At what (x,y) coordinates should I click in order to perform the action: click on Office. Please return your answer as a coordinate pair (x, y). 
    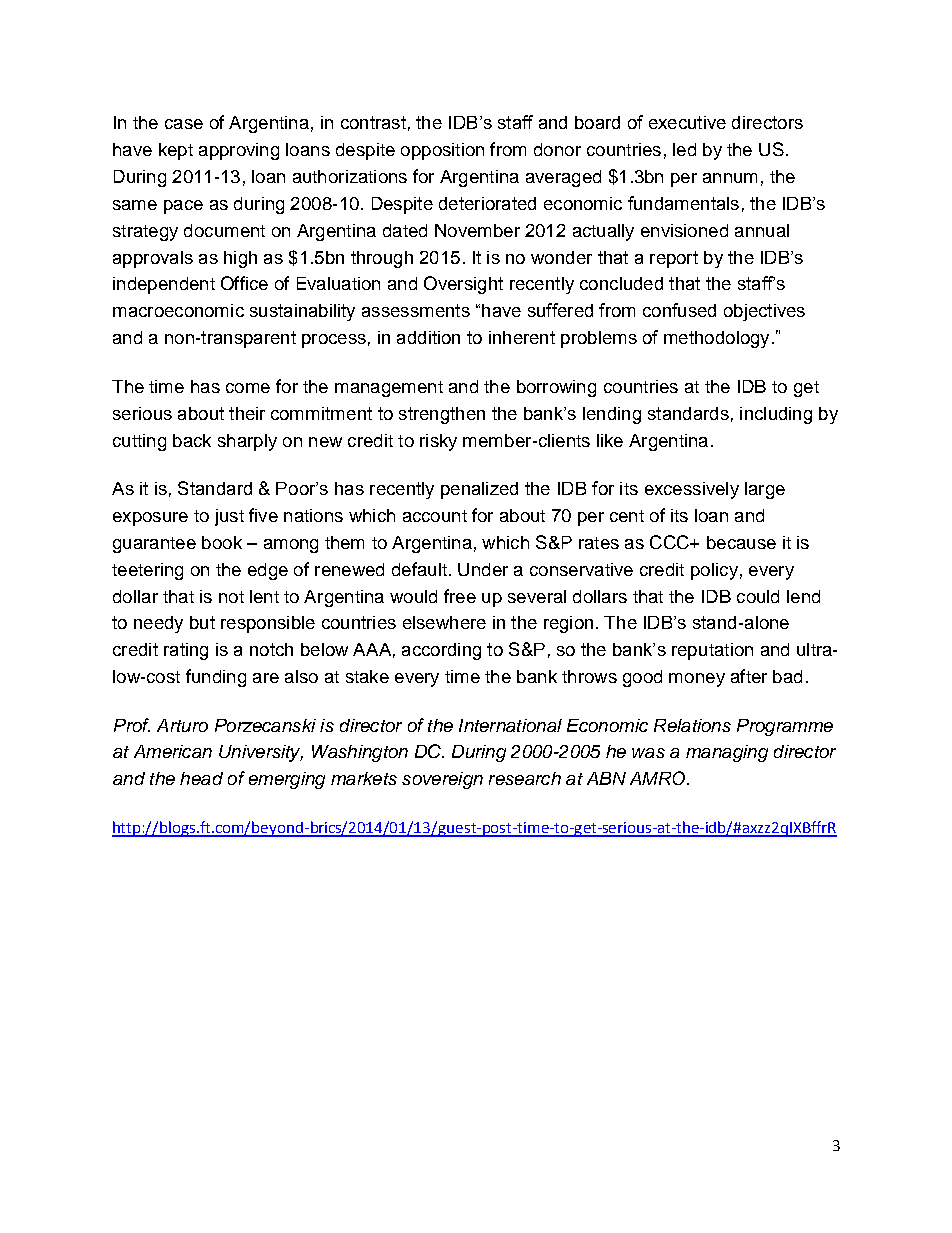
    Looking at the image, I should click on (244, 283).
